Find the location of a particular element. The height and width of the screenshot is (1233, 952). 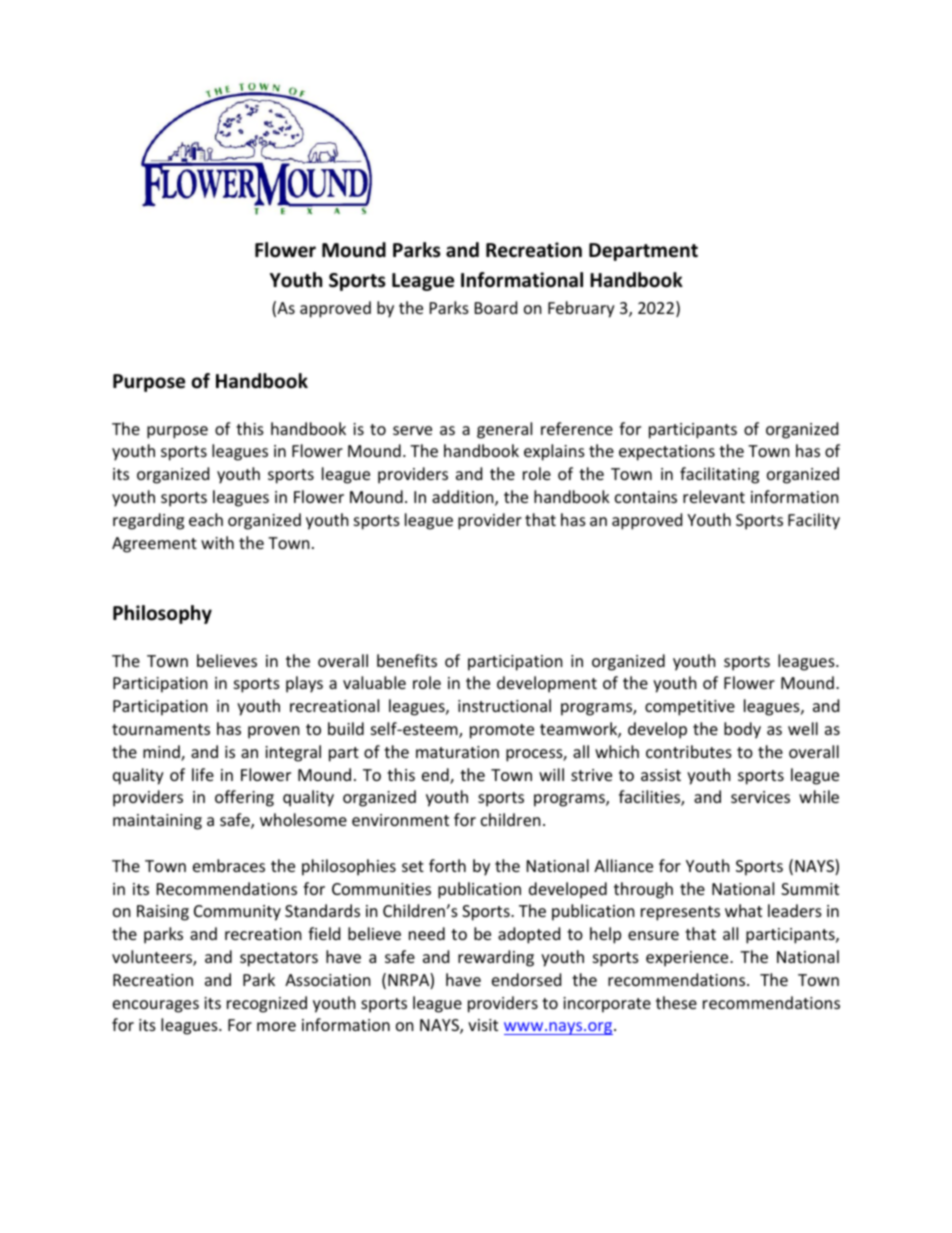

February is located at coordinates (581, 309).
